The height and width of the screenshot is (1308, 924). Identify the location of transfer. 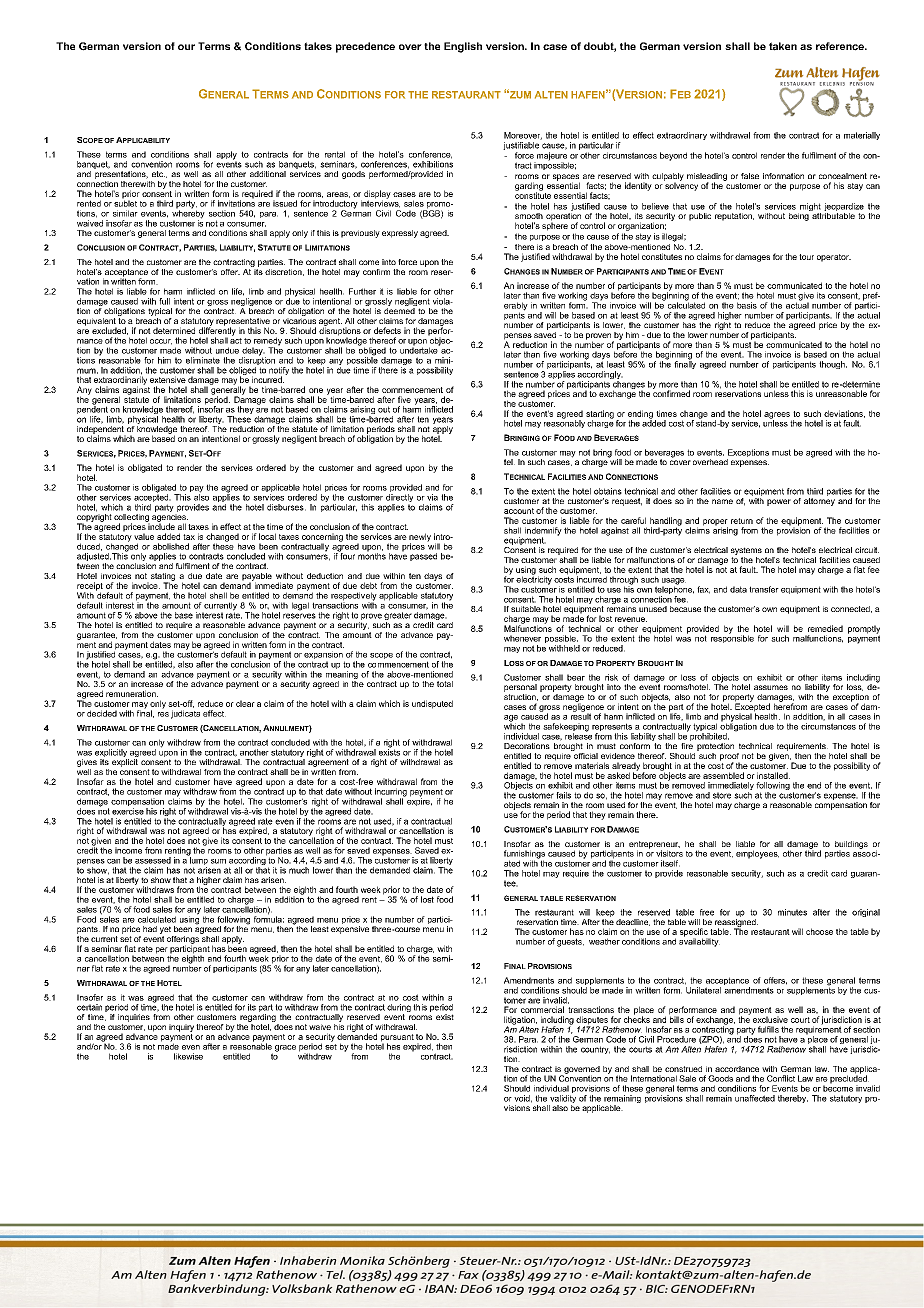
(764, 589).
